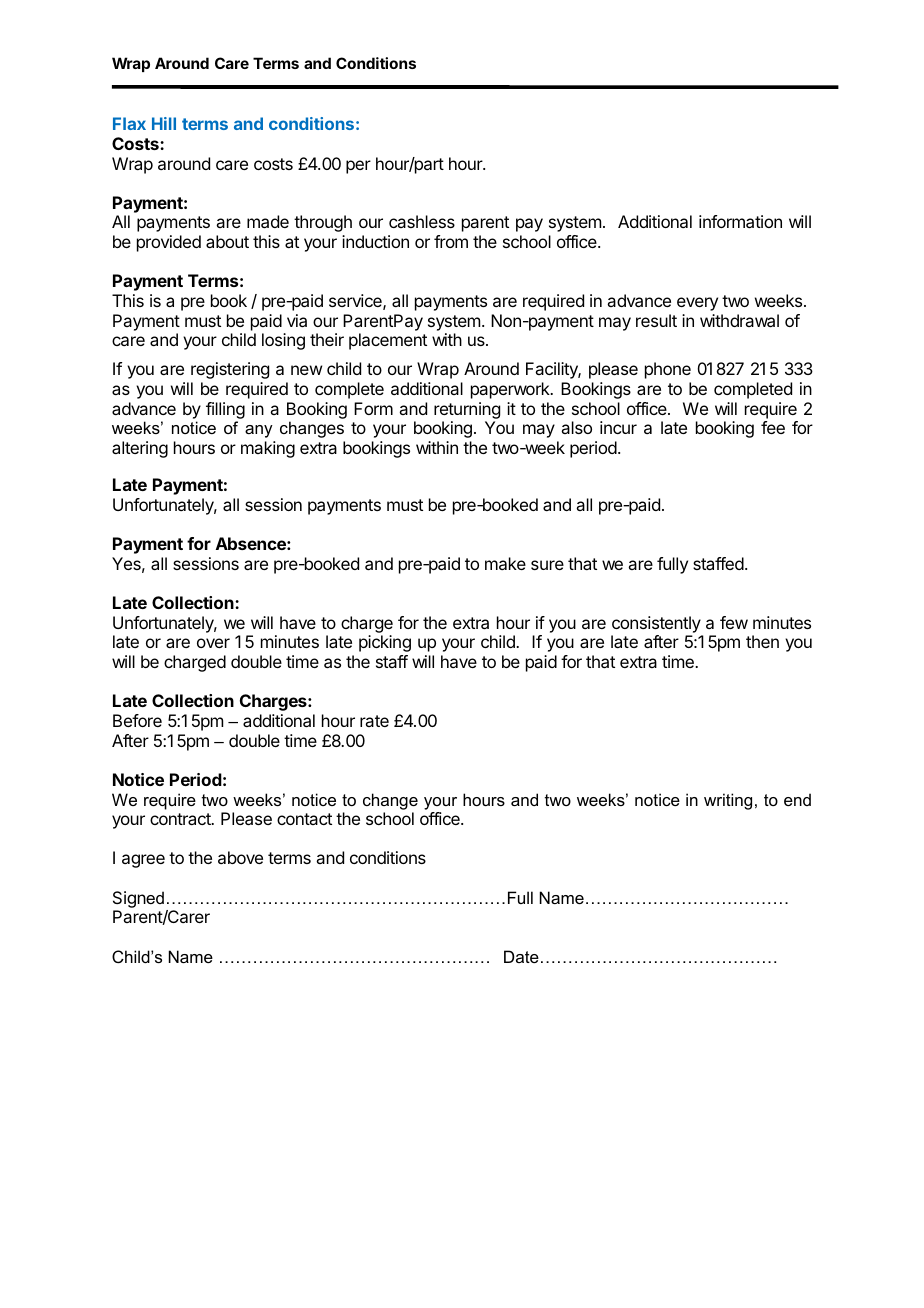 Image resolution: width=924 pixels, height=1308 pixels. Describe the element at coordinates (422, 221) in the screenshot. I see `cashless` at that location.
